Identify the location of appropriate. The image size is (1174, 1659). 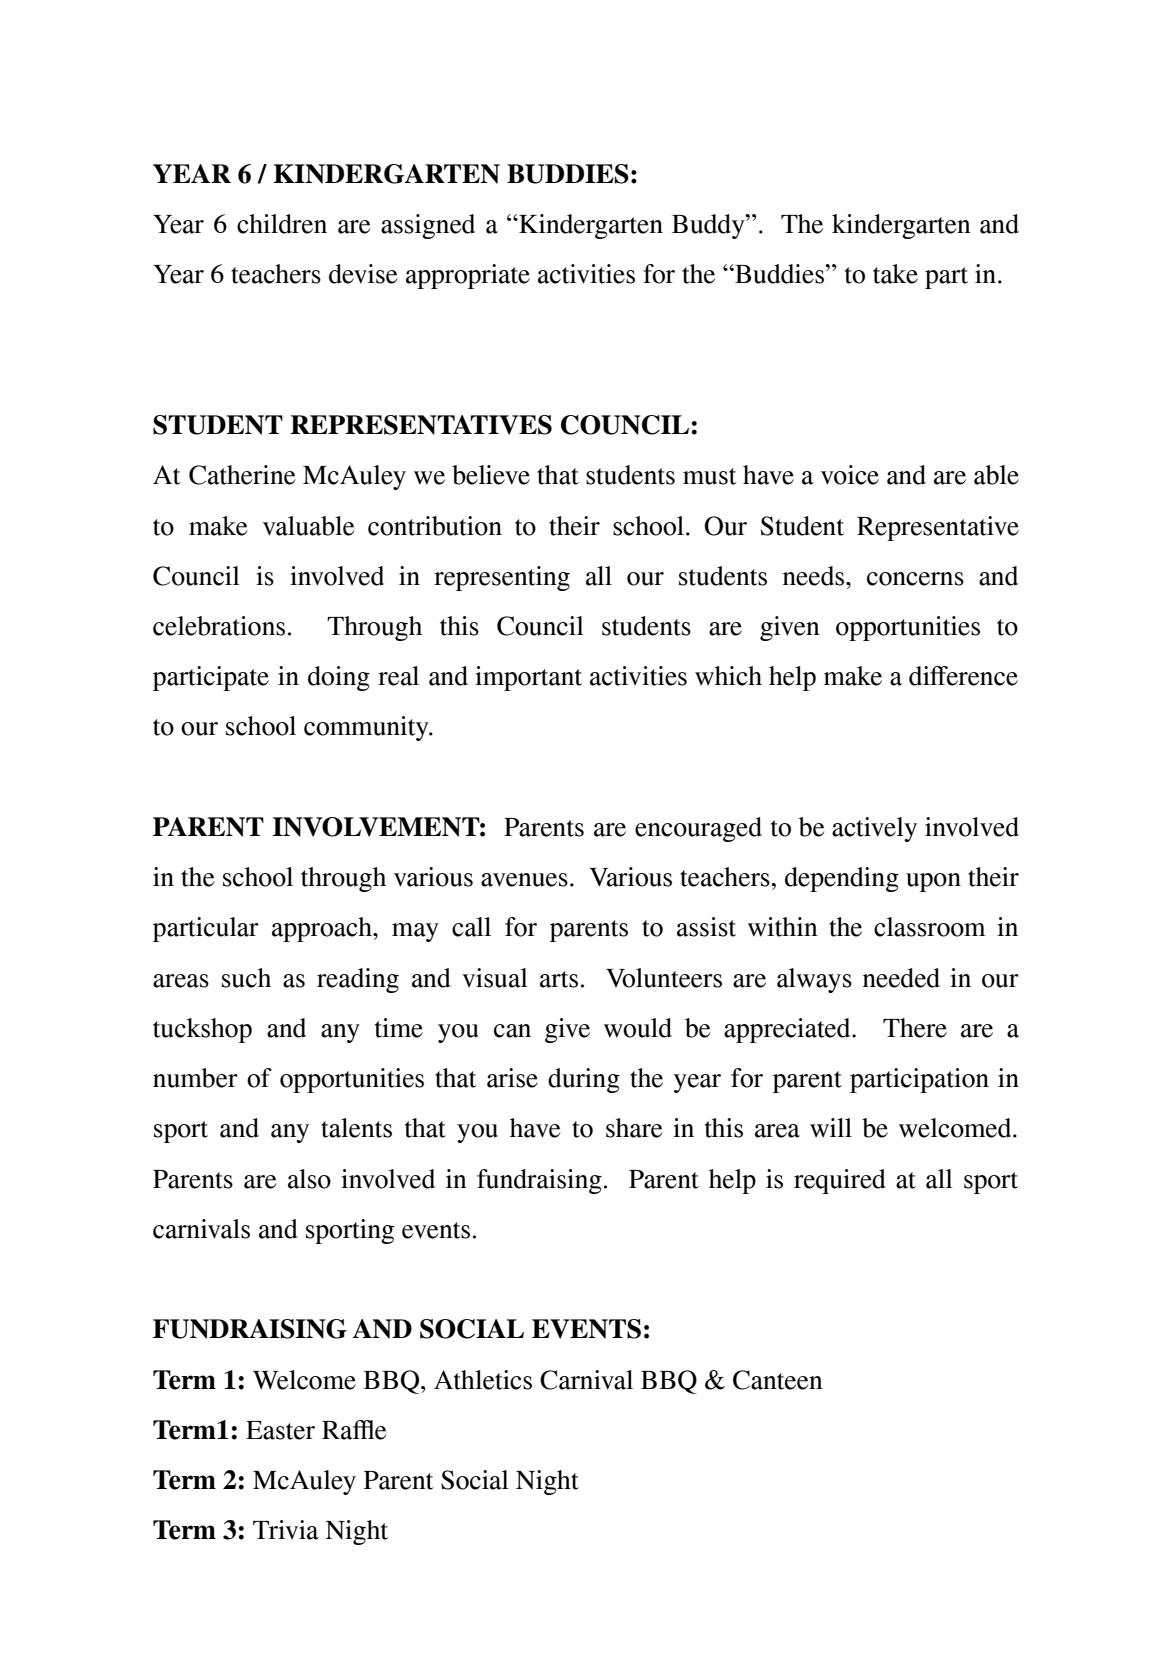
(468, 276).
